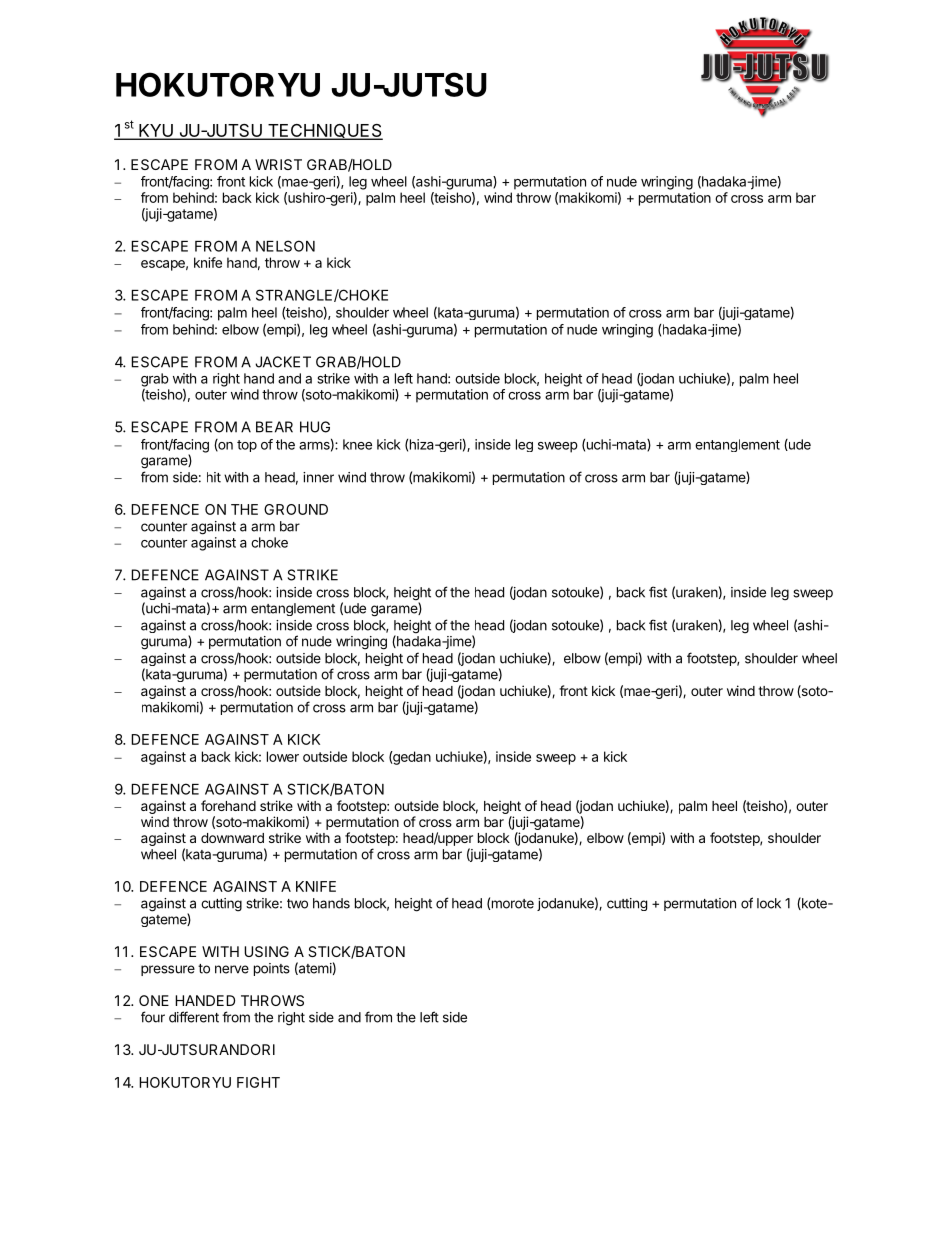  Describe the element at coordinates (214, 477) in the screenshot. I see `hit` at that location.
